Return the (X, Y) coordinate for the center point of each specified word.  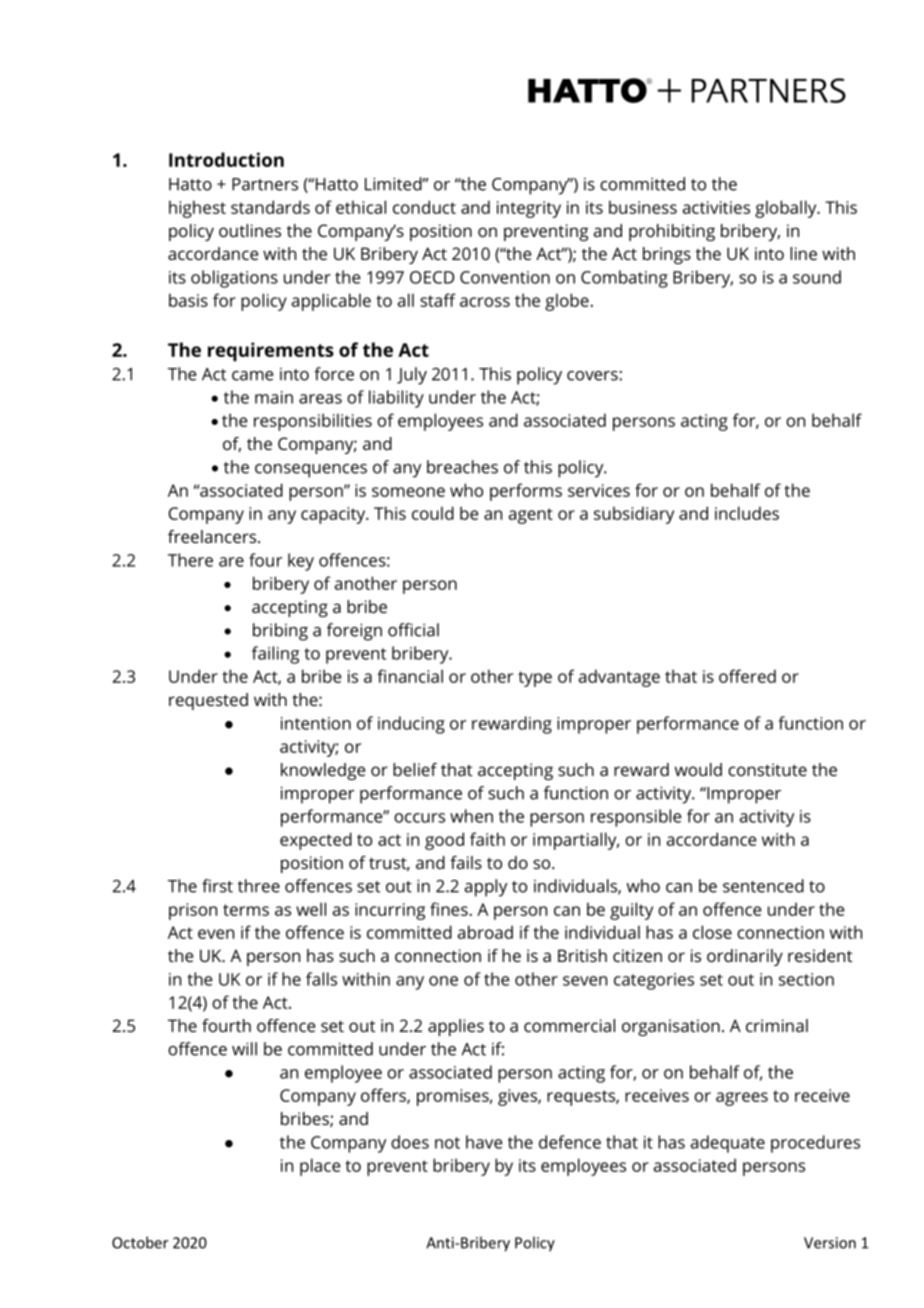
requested (208, 701)
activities (716, 207)
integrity (529, 209)
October (140, 1242)
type (535, 679)
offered (747, 676)
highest (197, 209)
